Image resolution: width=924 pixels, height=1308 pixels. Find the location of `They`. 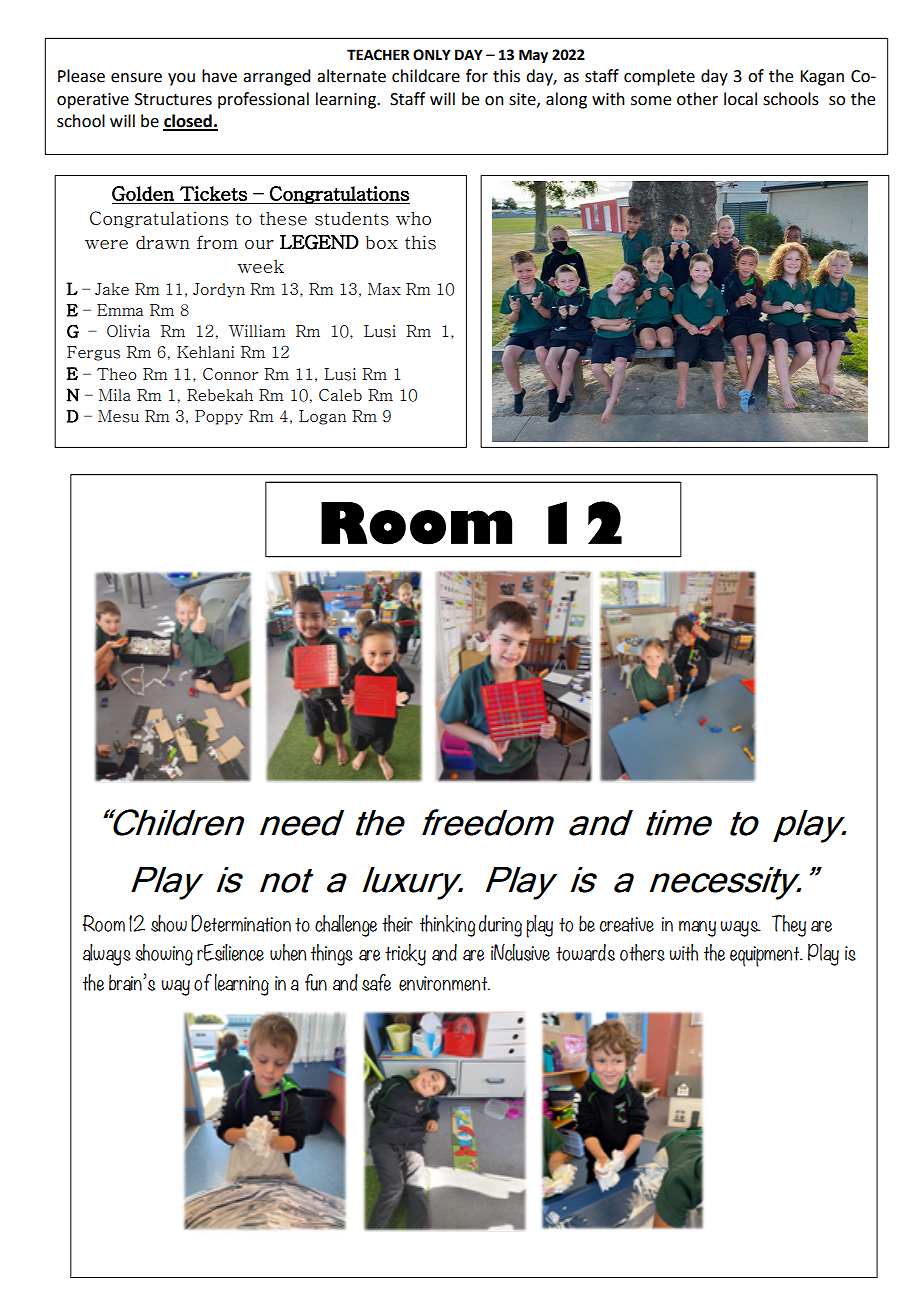

They is located at coordinates (789, 926).
